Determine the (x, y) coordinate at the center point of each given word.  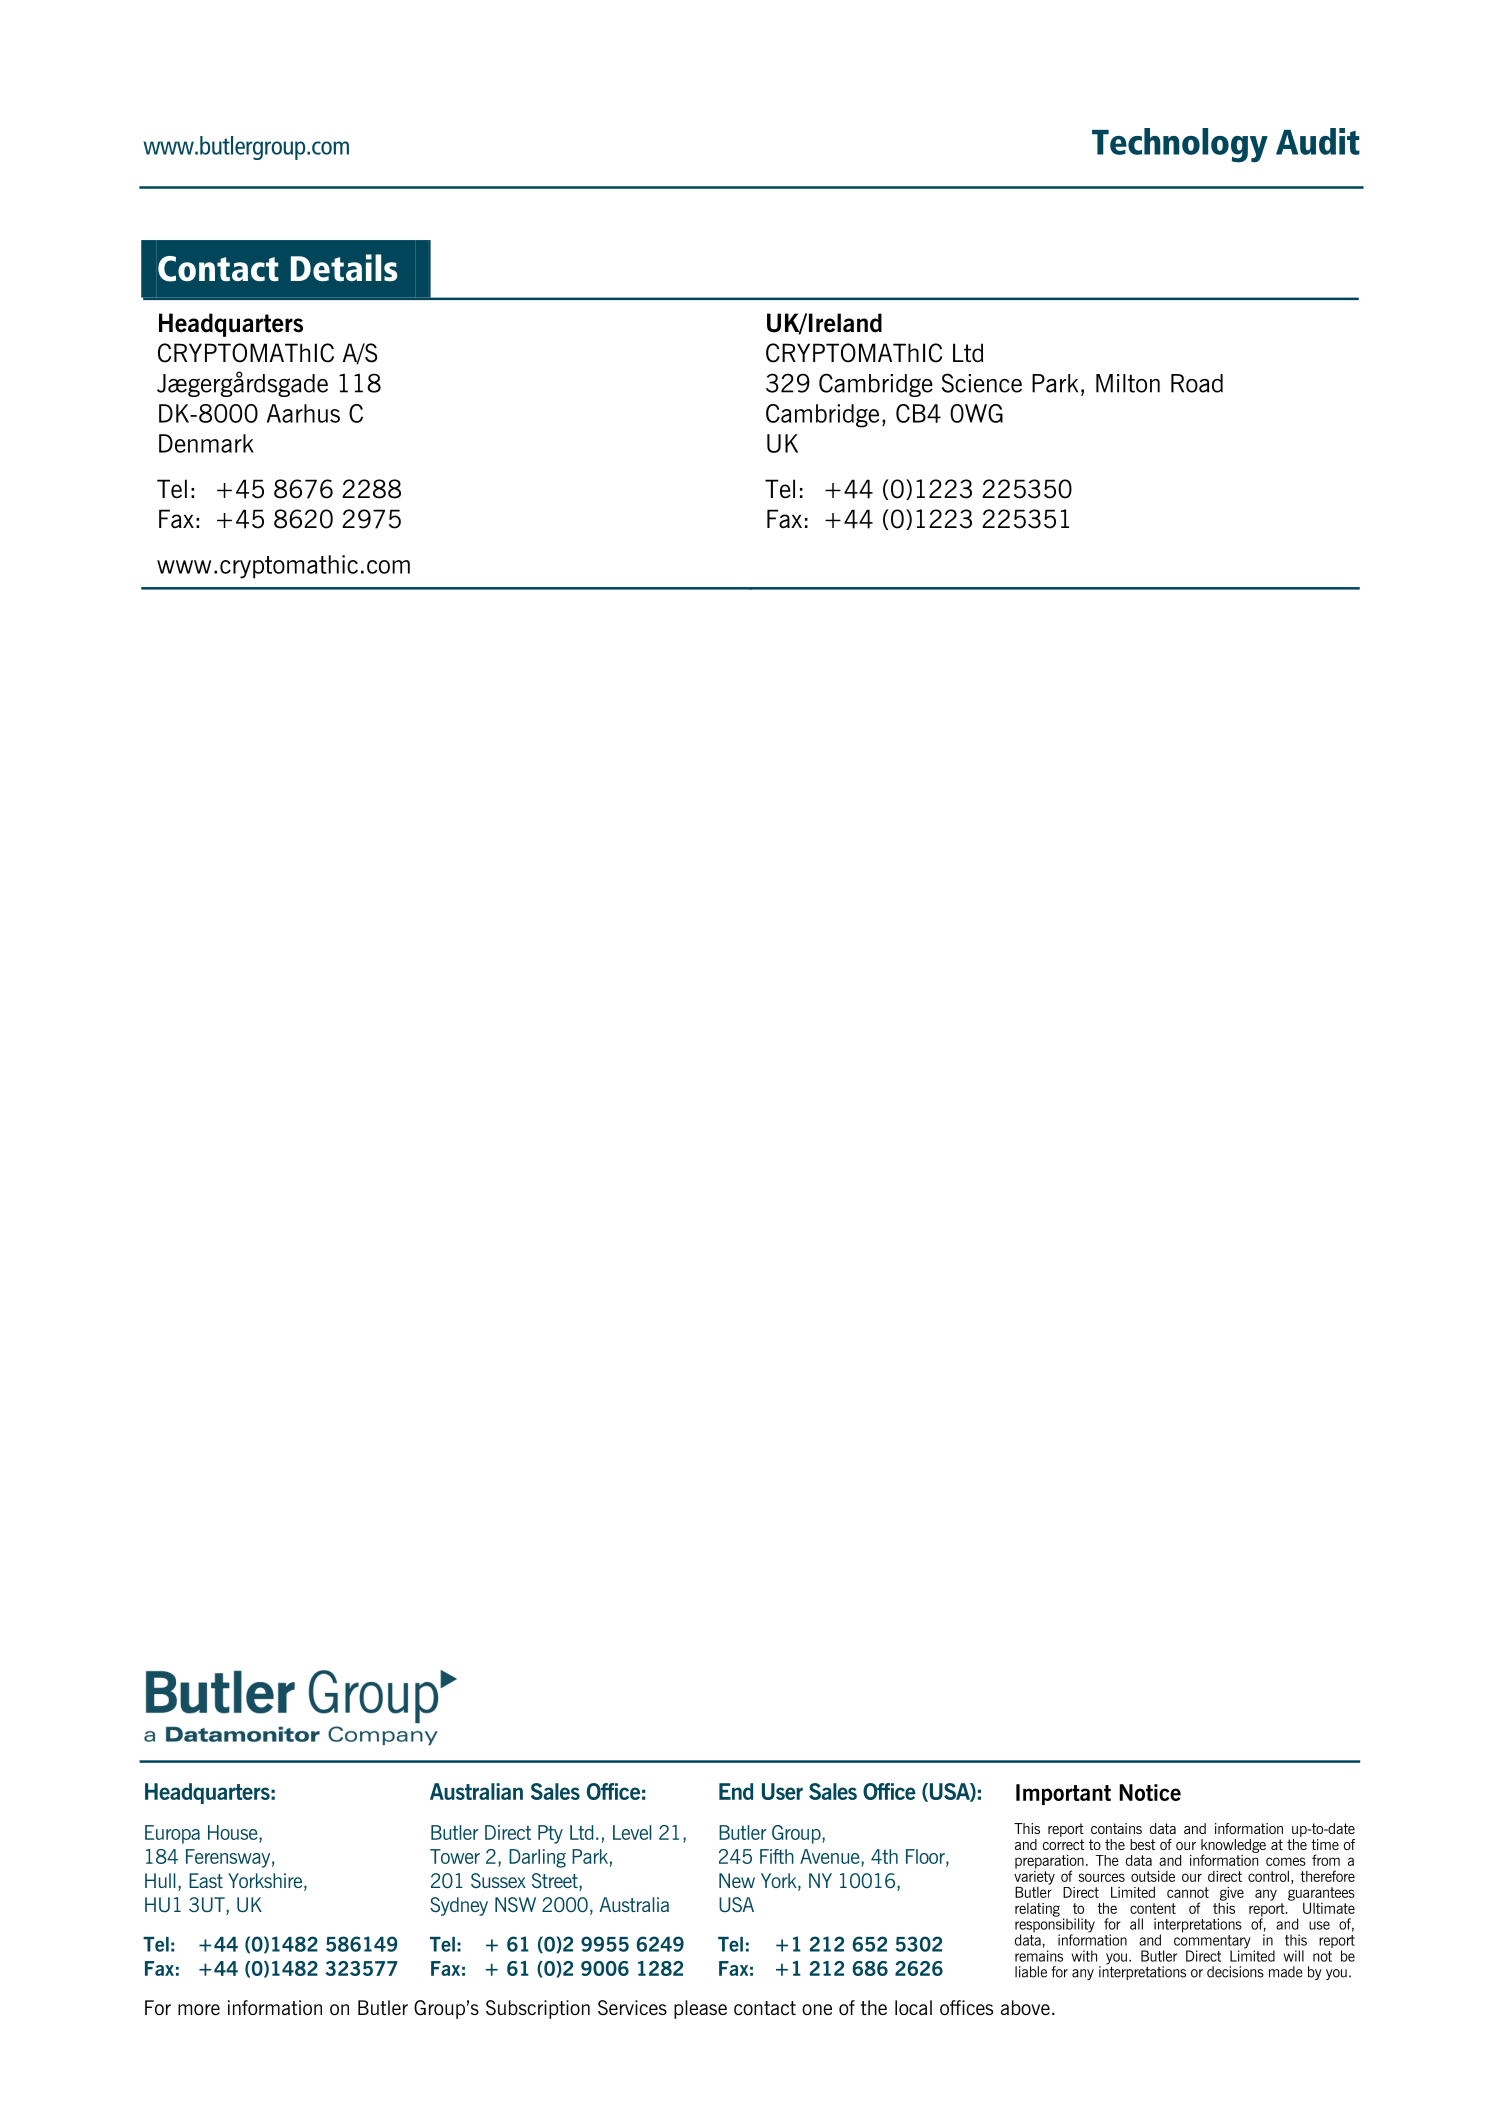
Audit (1318, 141)
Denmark (206, 443)
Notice (1150, 1792)
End (736, 1791)
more (199, 2009)
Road (1197, 383)
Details (344, 268)
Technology (1180, 145)
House (234, 1832)
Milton (1128, 383)
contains (1116, 1828)
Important (1063, 1794)
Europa (172, 1834)
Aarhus (303, 413)
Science (982, 383)
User (782, 1791)
